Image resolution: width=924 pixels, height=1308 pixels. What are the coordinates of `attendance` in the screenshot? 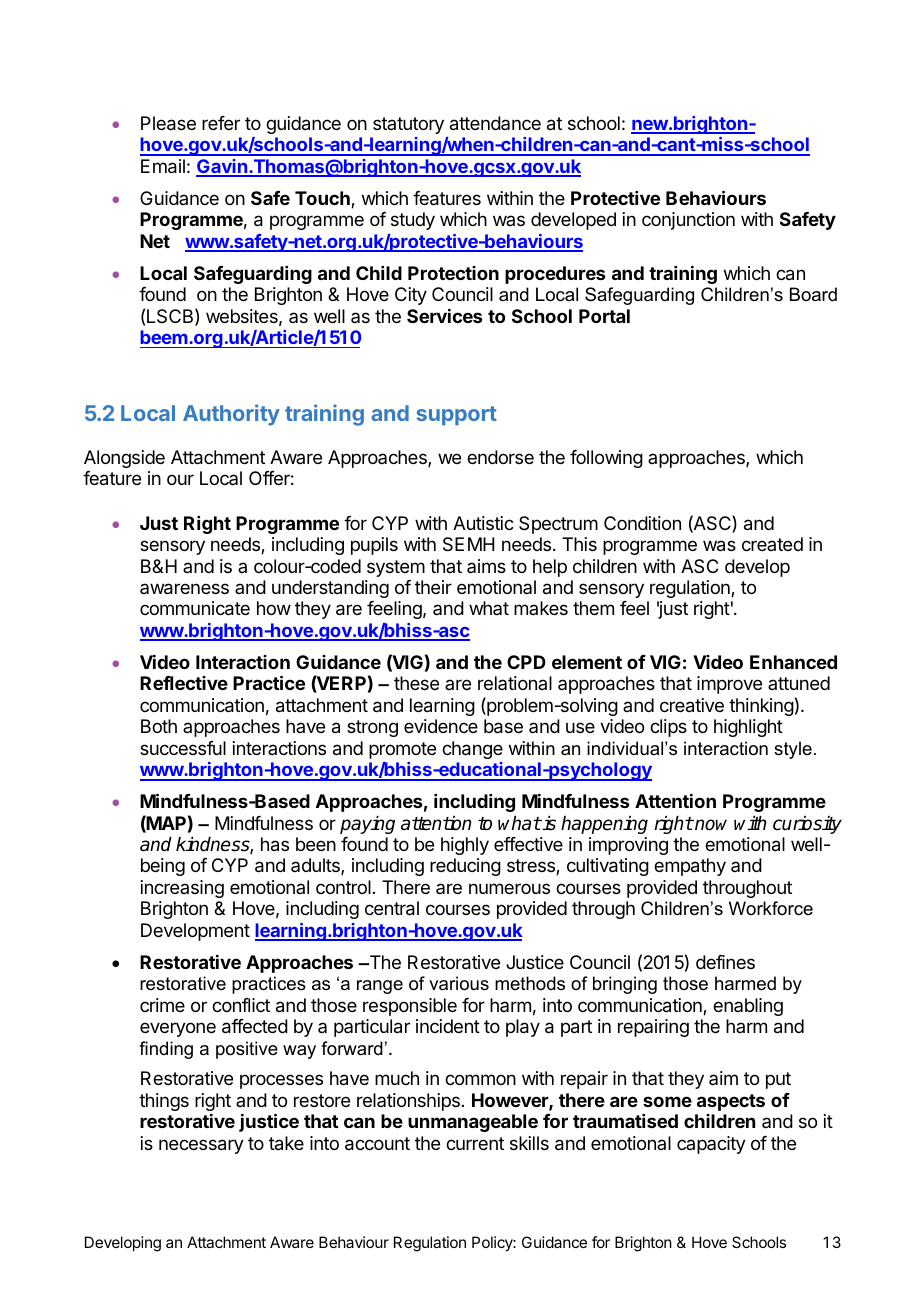 It's located at (495, 123).
